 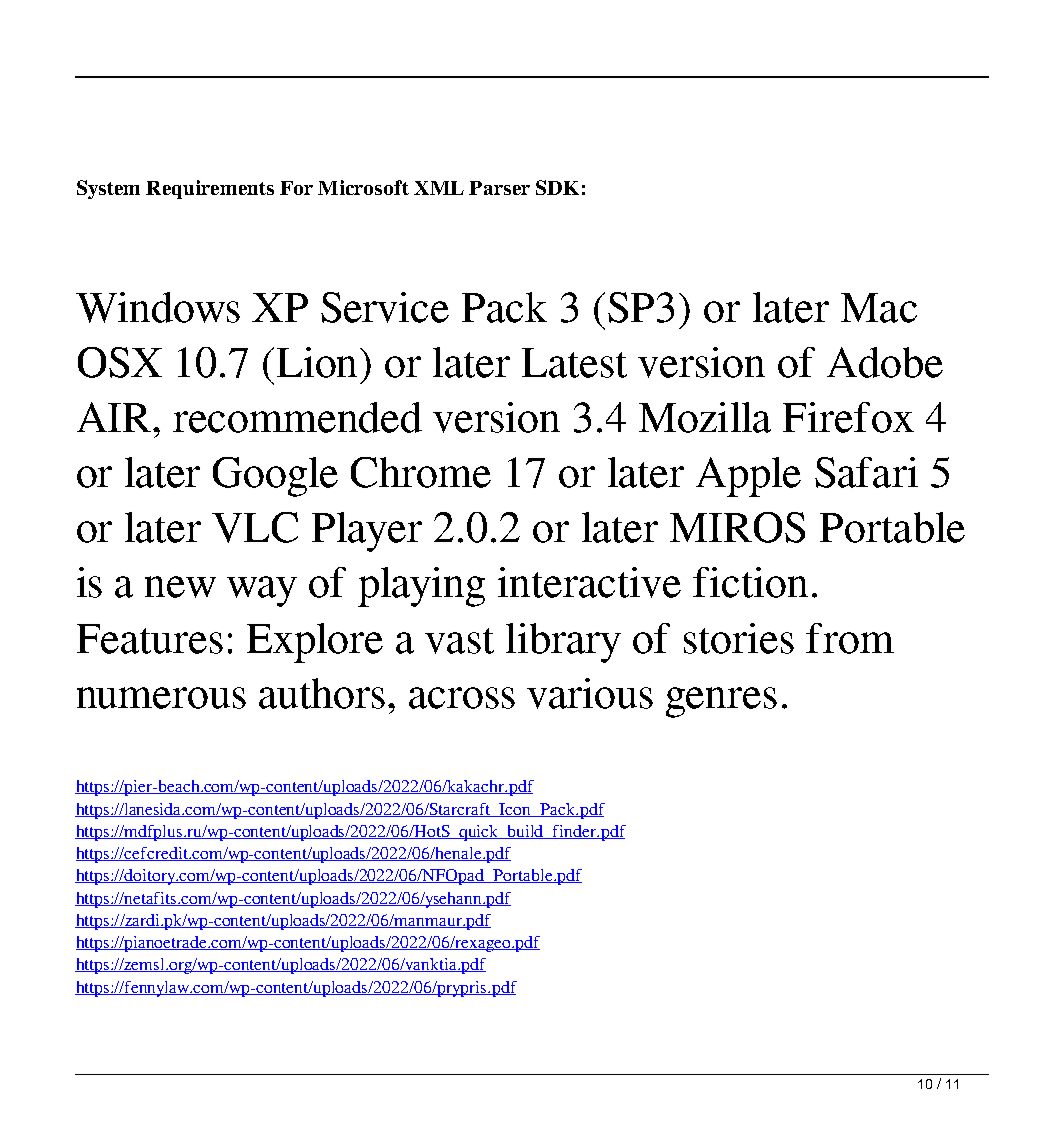 What do you see at coordinates (255, 527) in the screenshot?
I see `VLC` at bounding box center [255, 527].
